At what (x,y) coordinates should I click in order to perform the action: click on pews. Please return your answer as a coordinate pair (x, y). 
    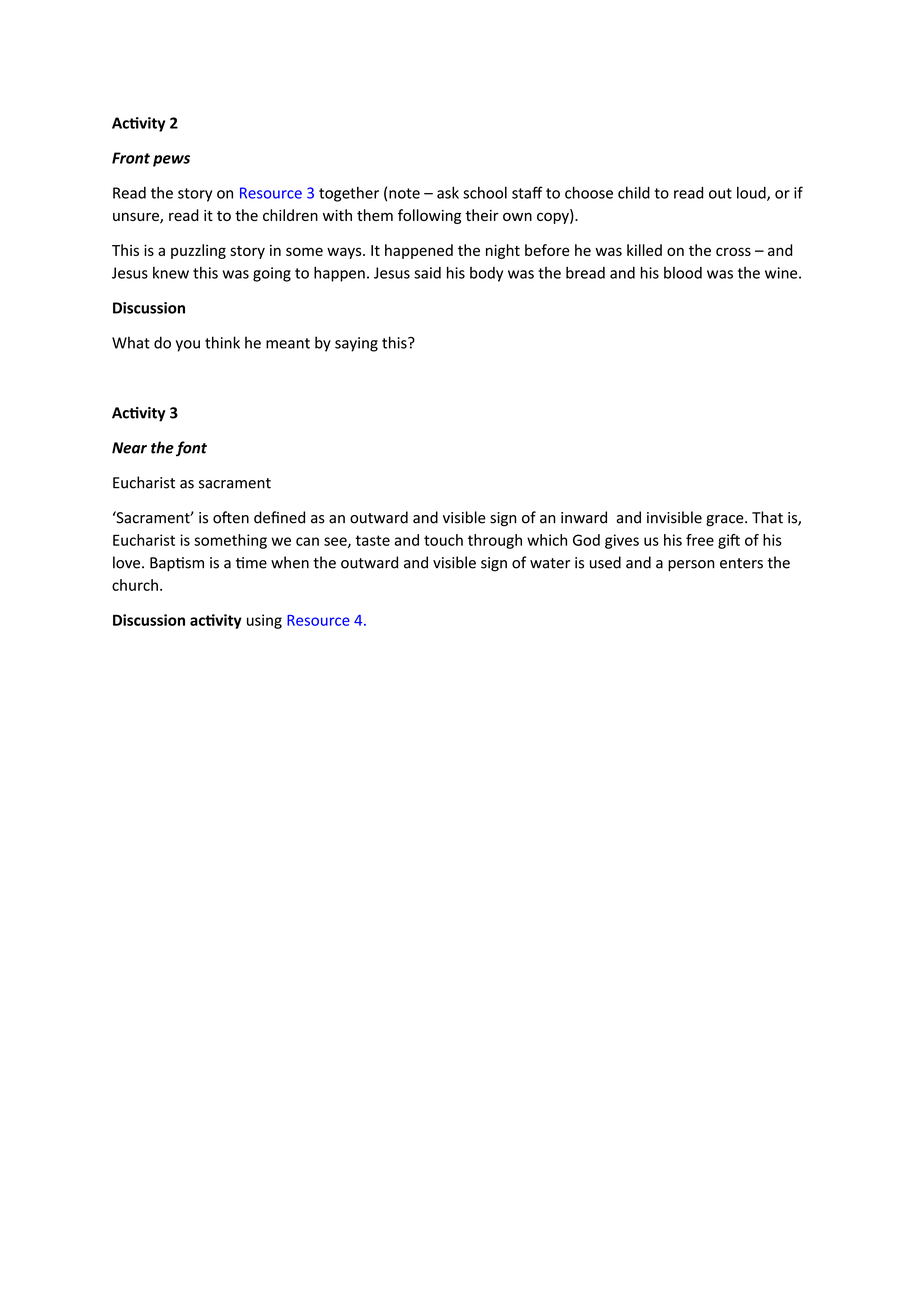
    Looking at the image, I should click on (171, 161).
